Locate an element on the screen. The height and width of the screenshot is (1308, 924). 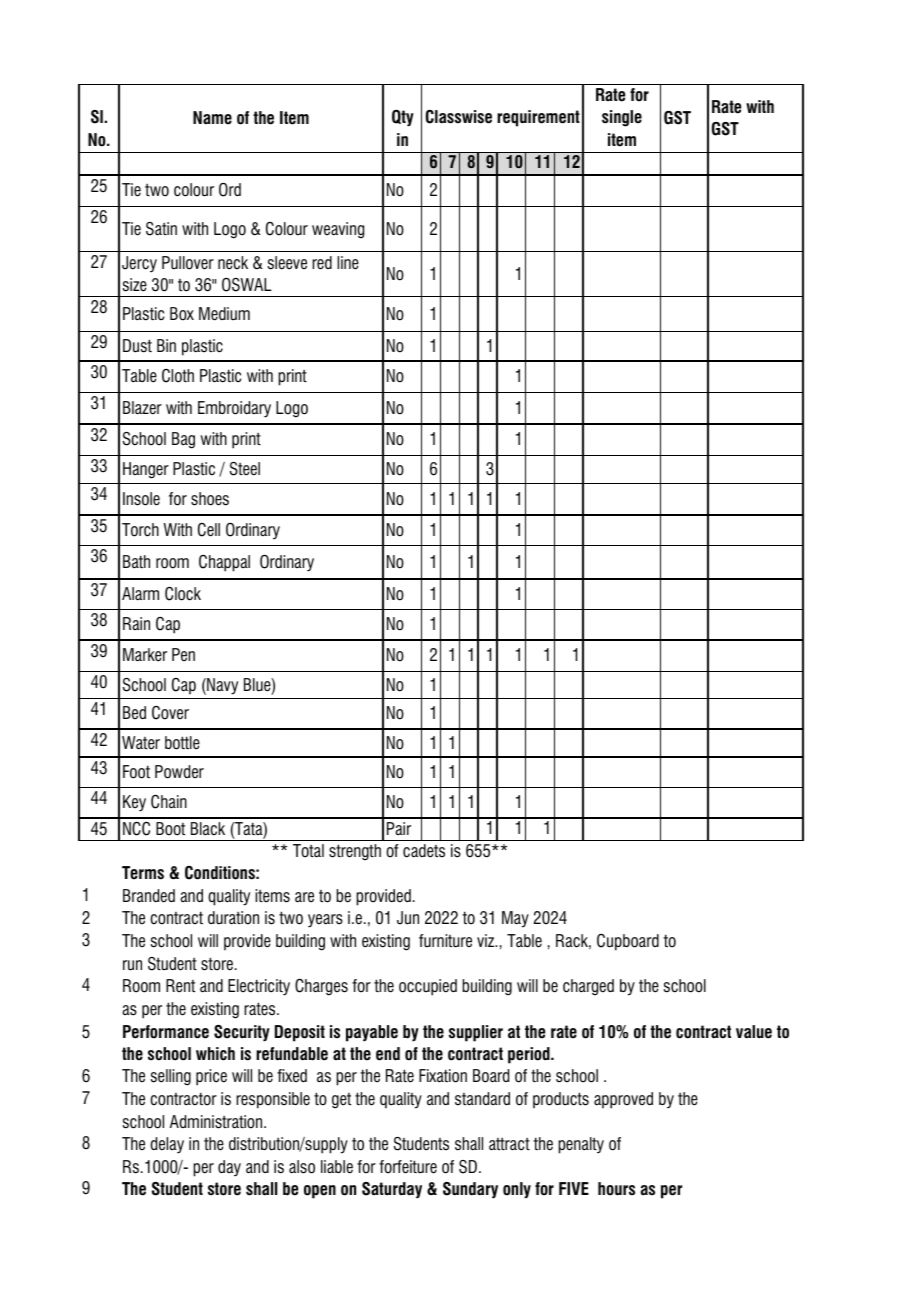
Jun is located at coordinates (408, 918).
